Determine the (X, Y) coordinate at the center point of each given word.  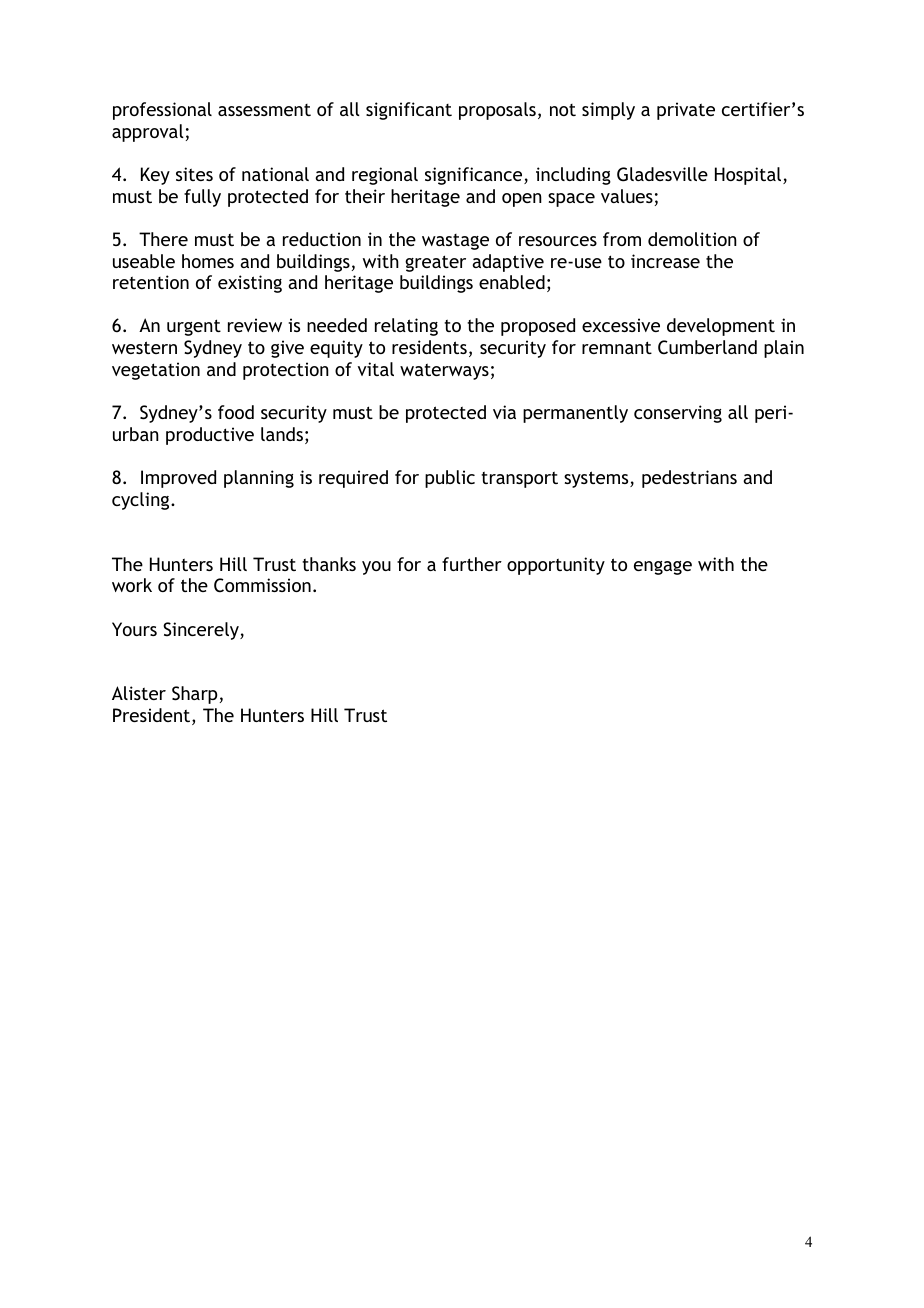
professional (162, 111)
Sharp (195, 695)
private (686, 111)
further (472, 564)
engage (663, 568)
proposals (497, 111)
